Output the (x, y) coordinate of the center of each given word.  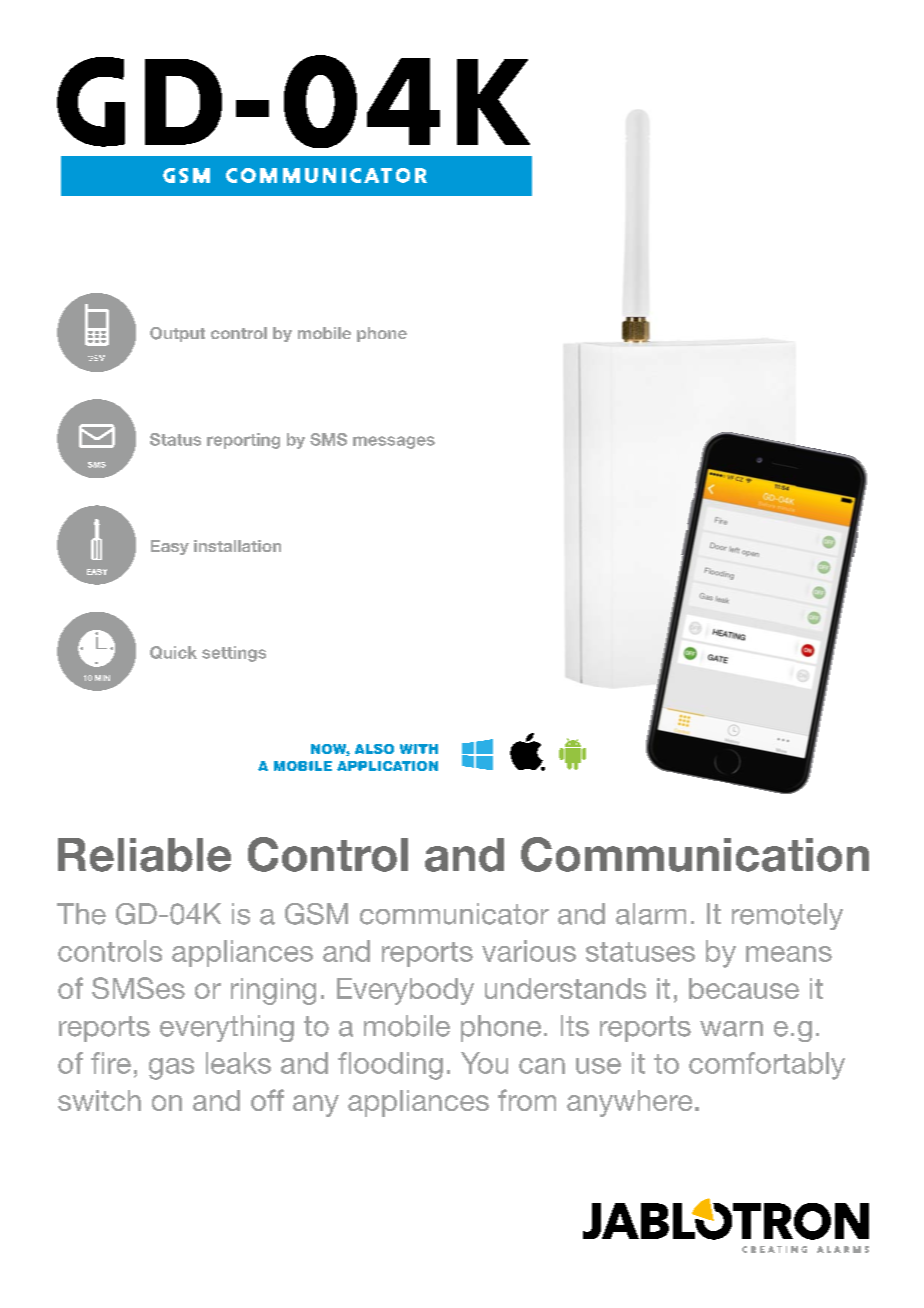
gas (171, 1069)
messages (394, 442)
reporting (243, 441)
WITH (419, 749)
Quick (173, 652)
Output (177, 334)
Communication (695, 854)
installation (237, 546)
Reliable (144, 855)
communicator (454, 914)
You (484, 1063)
